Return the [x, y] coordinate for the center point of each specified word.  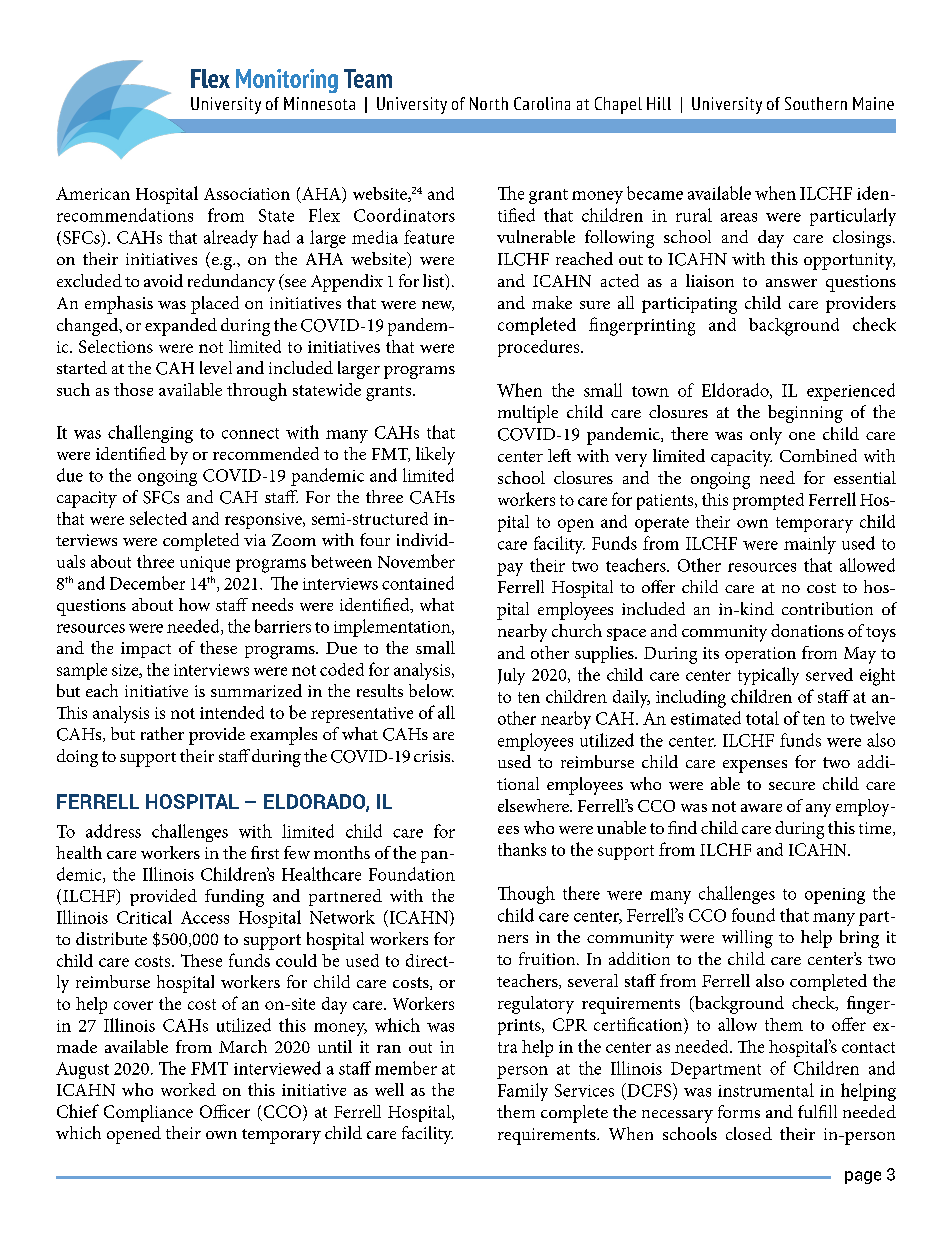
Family [523, 1092]
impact [146, 650]
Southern [816, 103]
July [511, 676]
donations [807, 630]
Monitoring [287, 81]
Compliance [148, 1113]
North [489, 103]
